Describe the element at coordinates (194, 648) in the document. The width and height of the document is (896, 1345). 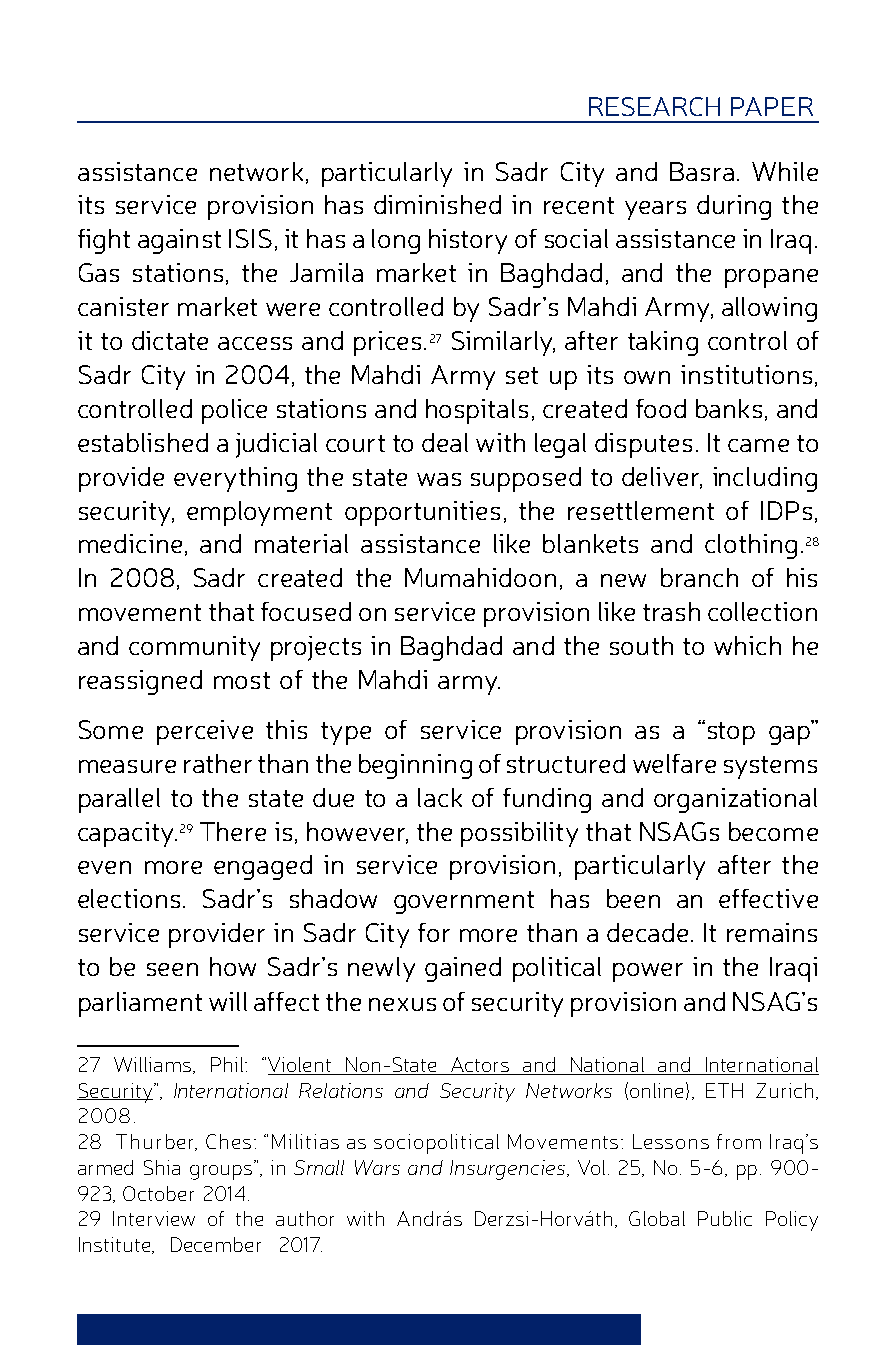
I see `community` at that location.
